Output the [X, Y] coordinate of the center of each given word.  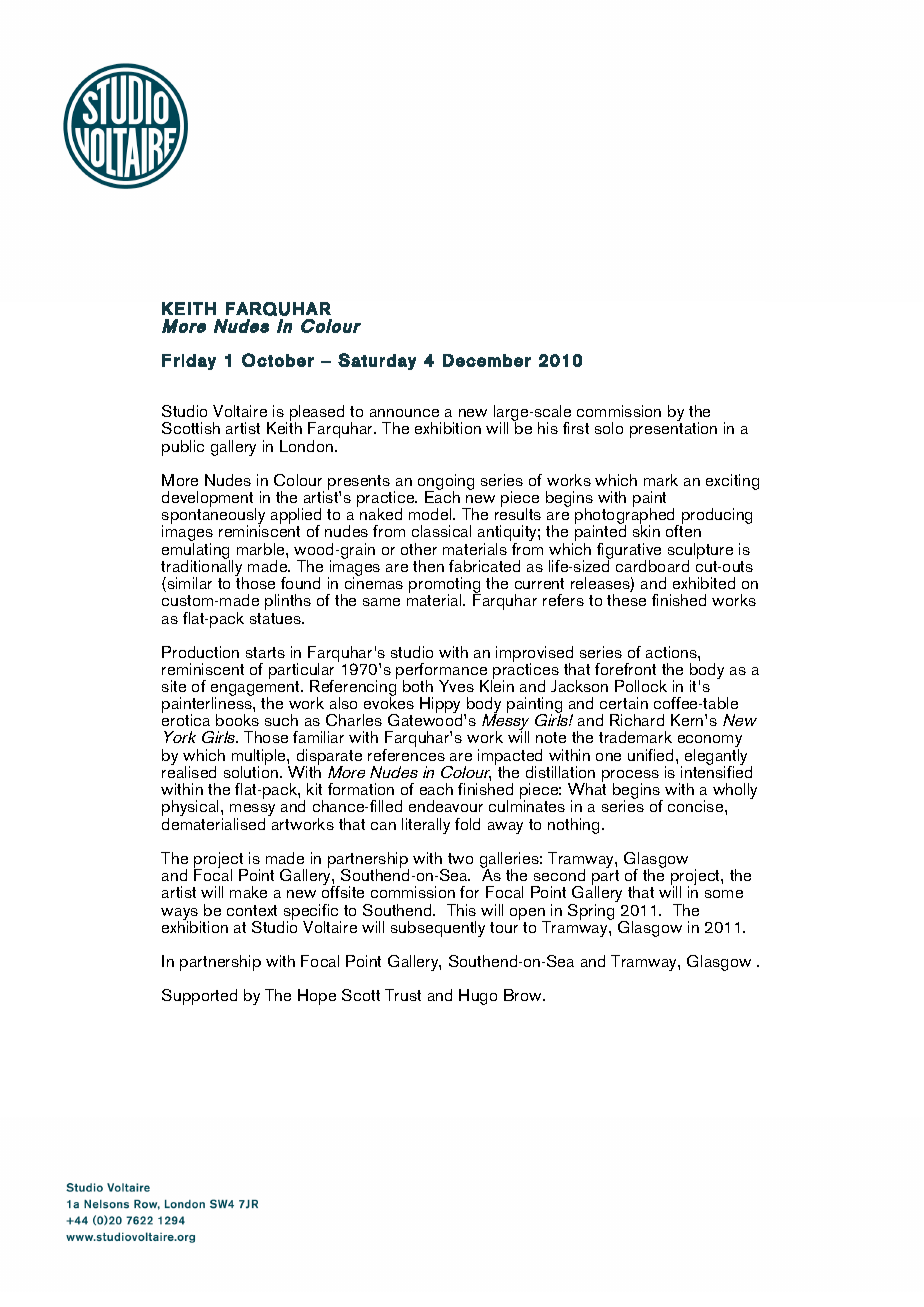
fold [467, 824]
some [724, 894]
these [626, 600]
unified [652, 755]
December [487, 360]
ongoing [446, 483]
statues [277, 618]
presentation [673, 429]
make [248, 892]
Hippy [441, 706]
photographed [626, 516]
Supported [199, 997]
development [209, 500]
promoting [445, 586]
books [237, 720]
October [278, 360]
